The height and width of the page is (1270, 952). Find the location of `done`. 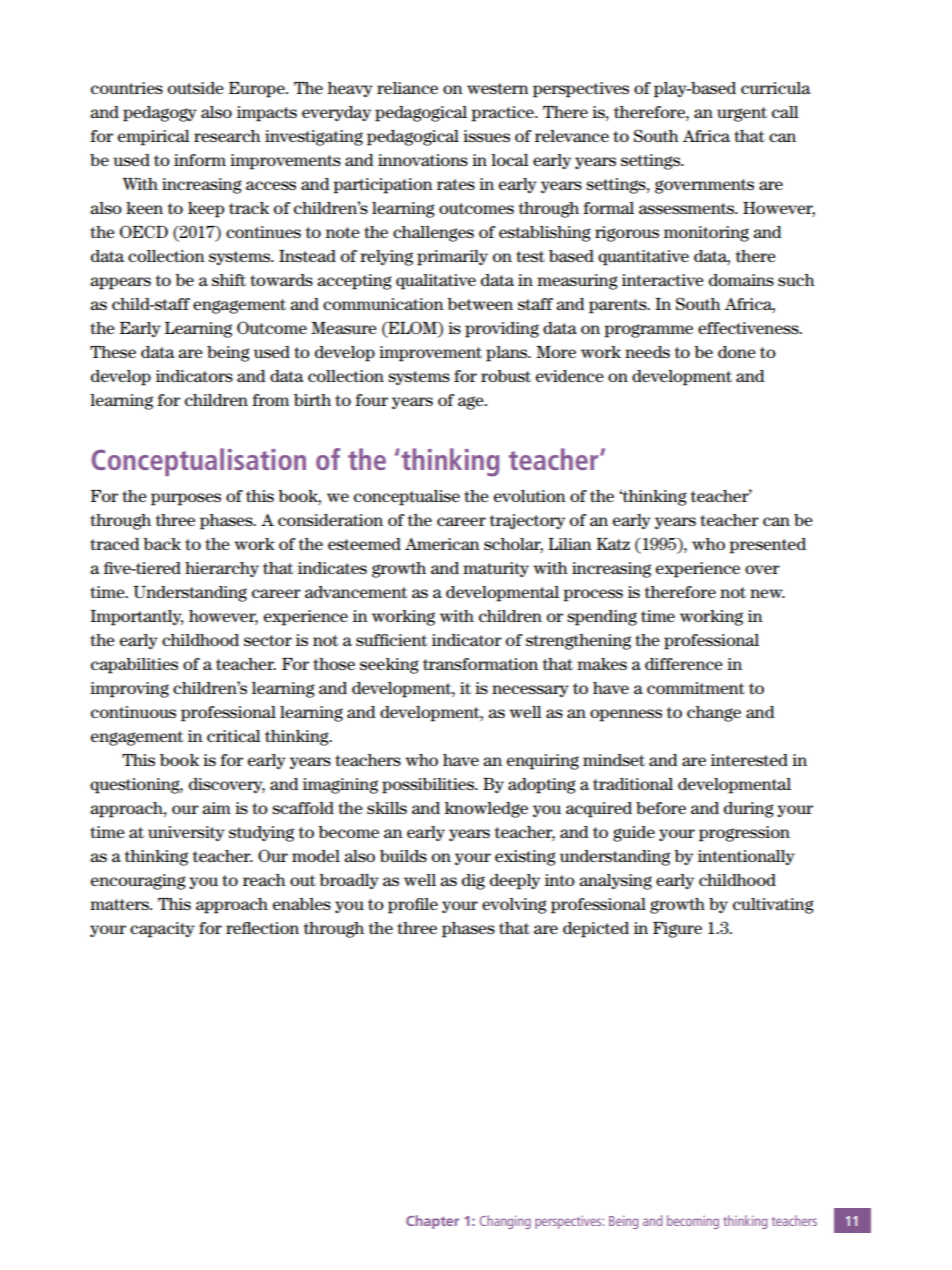

done is located at coordinates (737, 352).
